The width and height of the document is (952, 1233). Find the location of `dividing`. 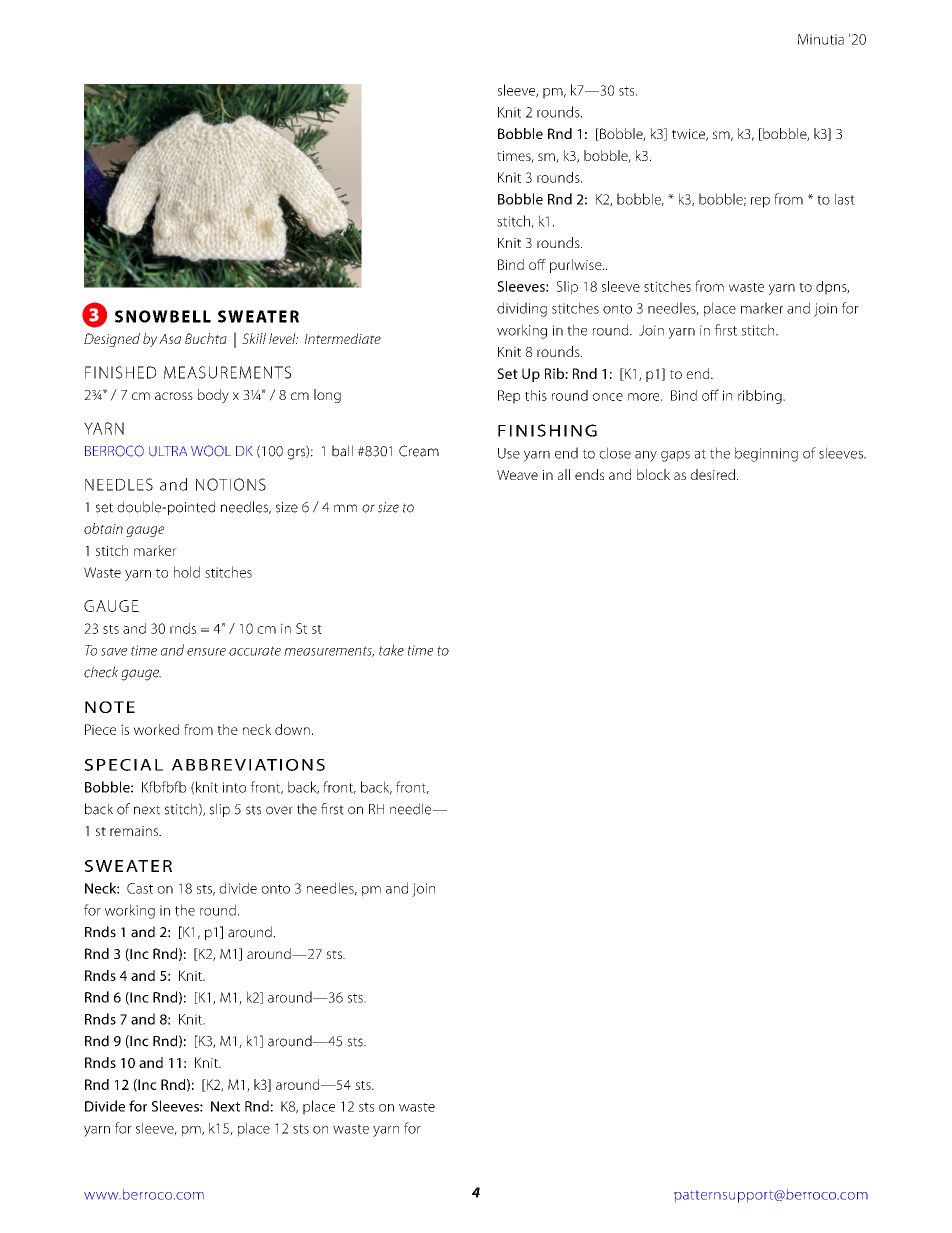

dividing is located at coordinates (522, 309).
